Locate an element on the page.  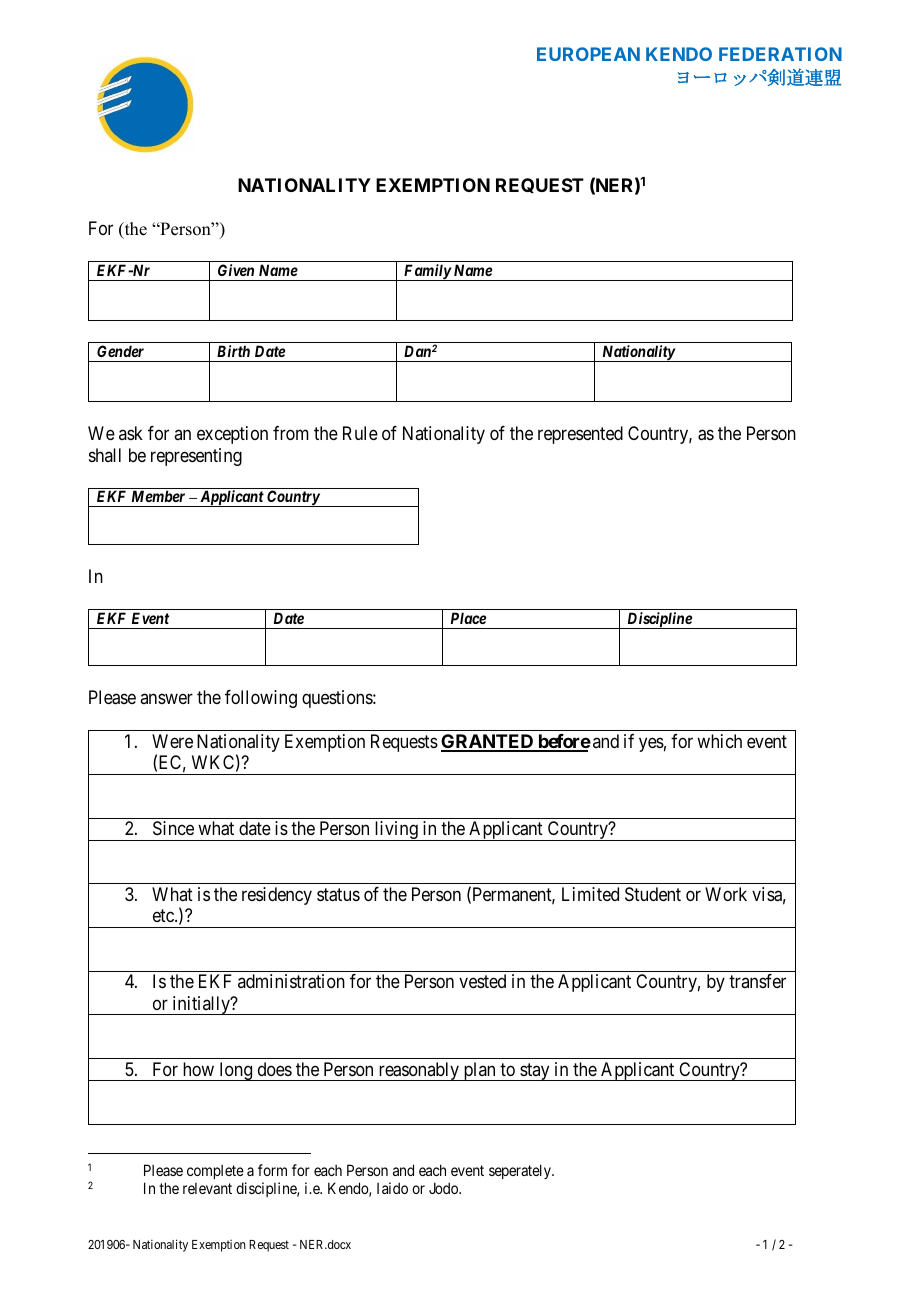
representing is located at coordinates (196, 457).
